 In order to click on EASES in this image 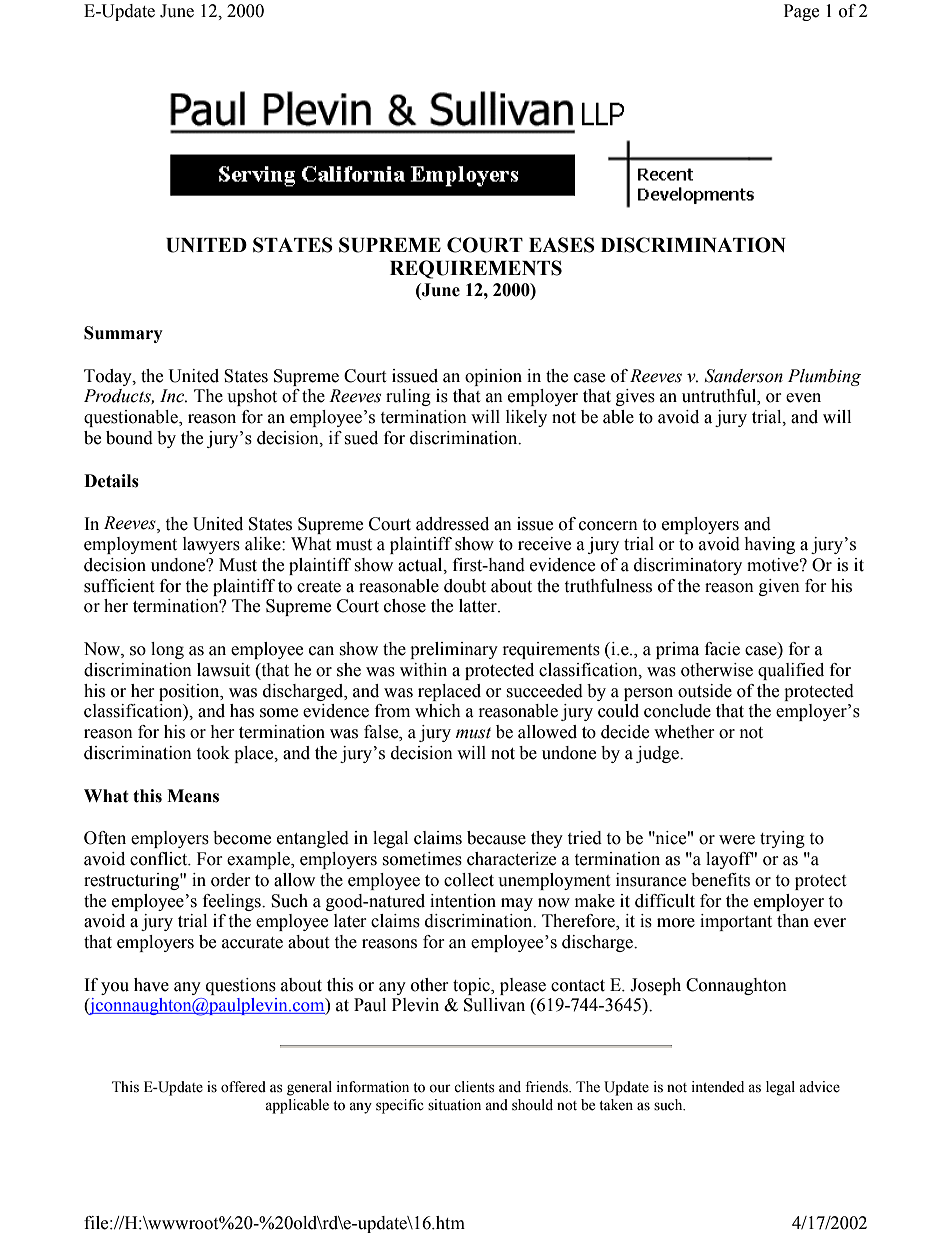, I will do `click(562, 245)`.
